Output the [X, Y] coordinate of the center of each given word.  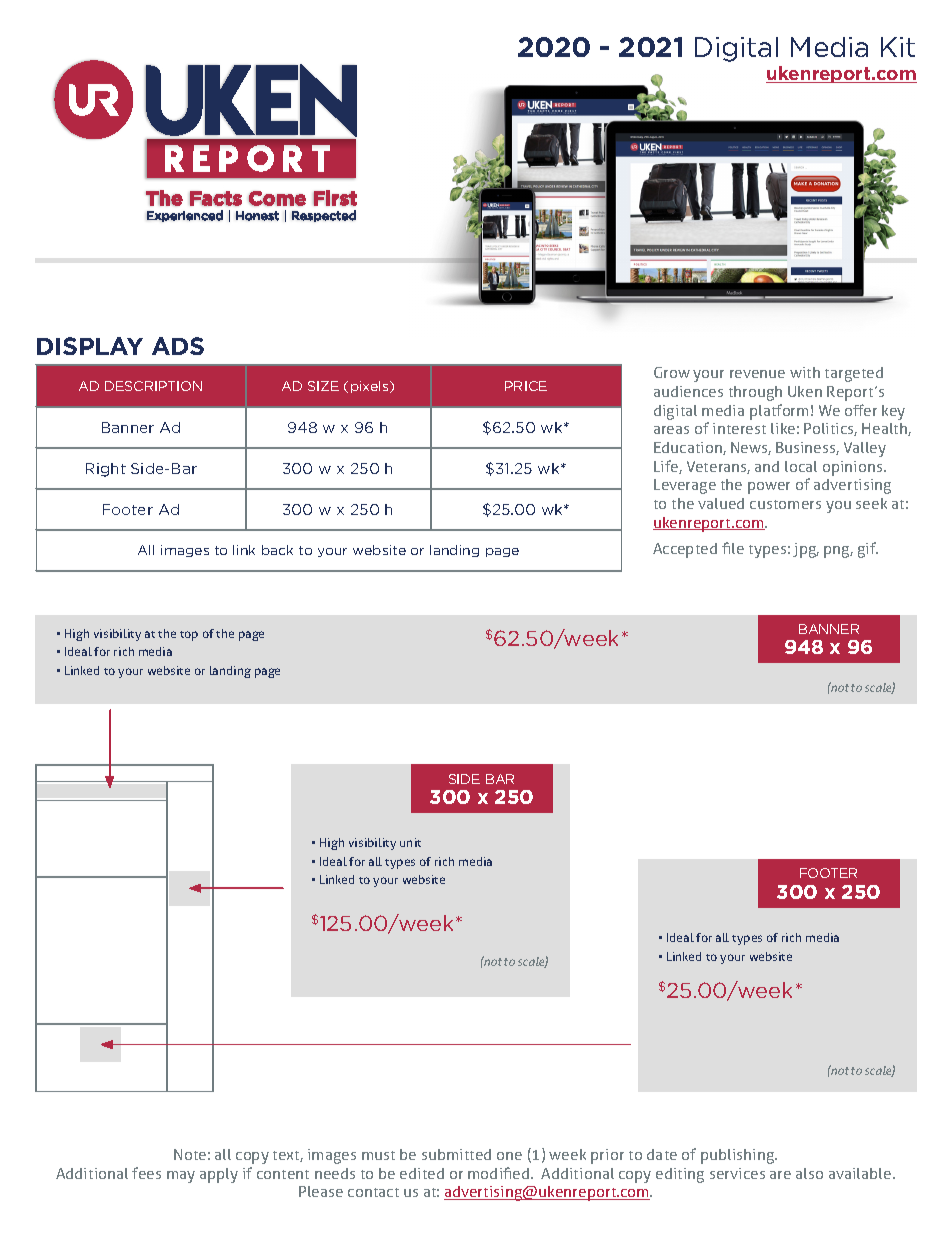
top [189, 636]
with [805, 372]
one [509, 1156]
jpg [806, 550]
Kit [898, 47]
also [809, 1173]
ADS [178, 346]
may [181, 1177]
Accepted [685, 550]
